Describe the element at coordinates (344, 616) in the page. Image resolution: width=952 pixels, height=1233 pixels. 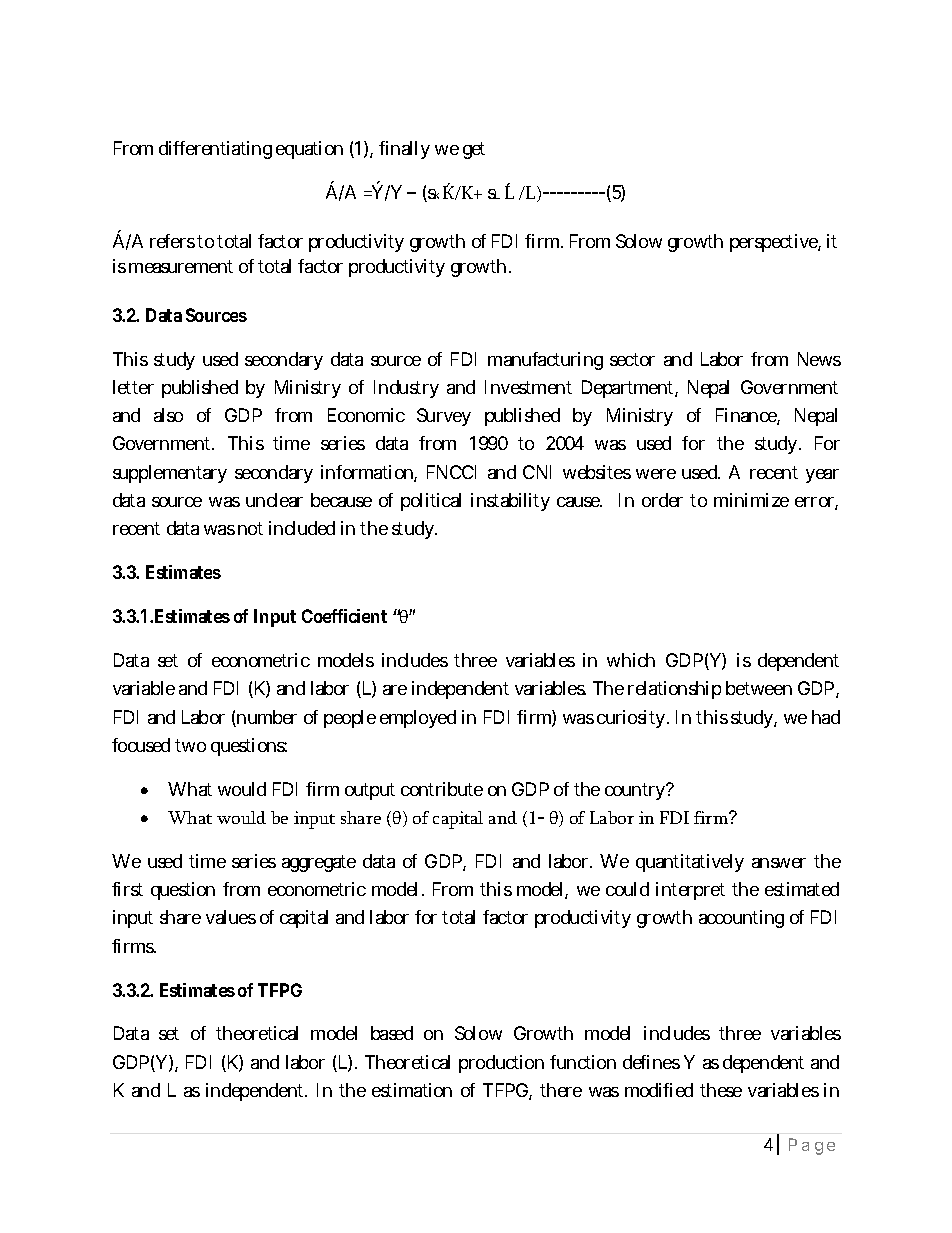
I see `Coefficient` at that location.
